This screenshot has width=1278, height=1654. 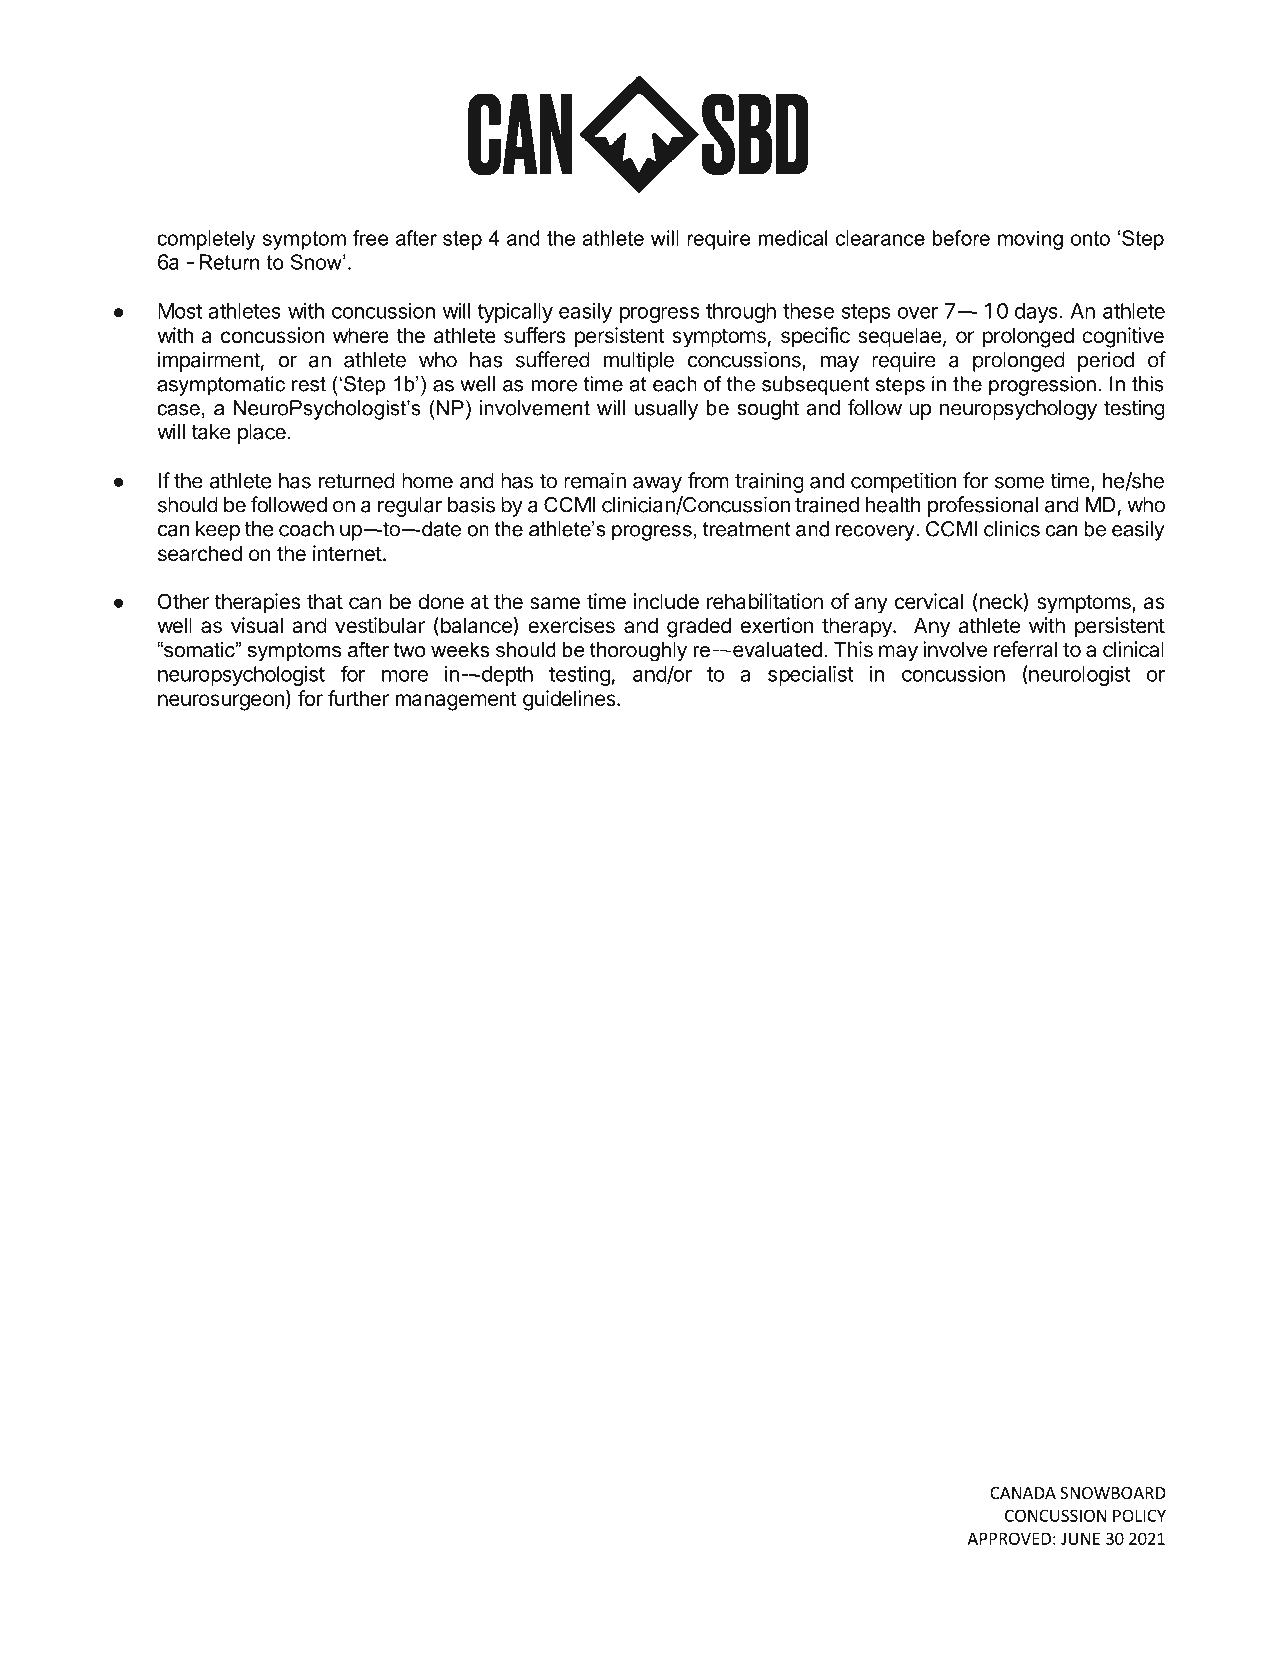 What do you see at coordinates (570, 700) in the screenshot?
I see `guidelines` at bounding box center [570, 700].
